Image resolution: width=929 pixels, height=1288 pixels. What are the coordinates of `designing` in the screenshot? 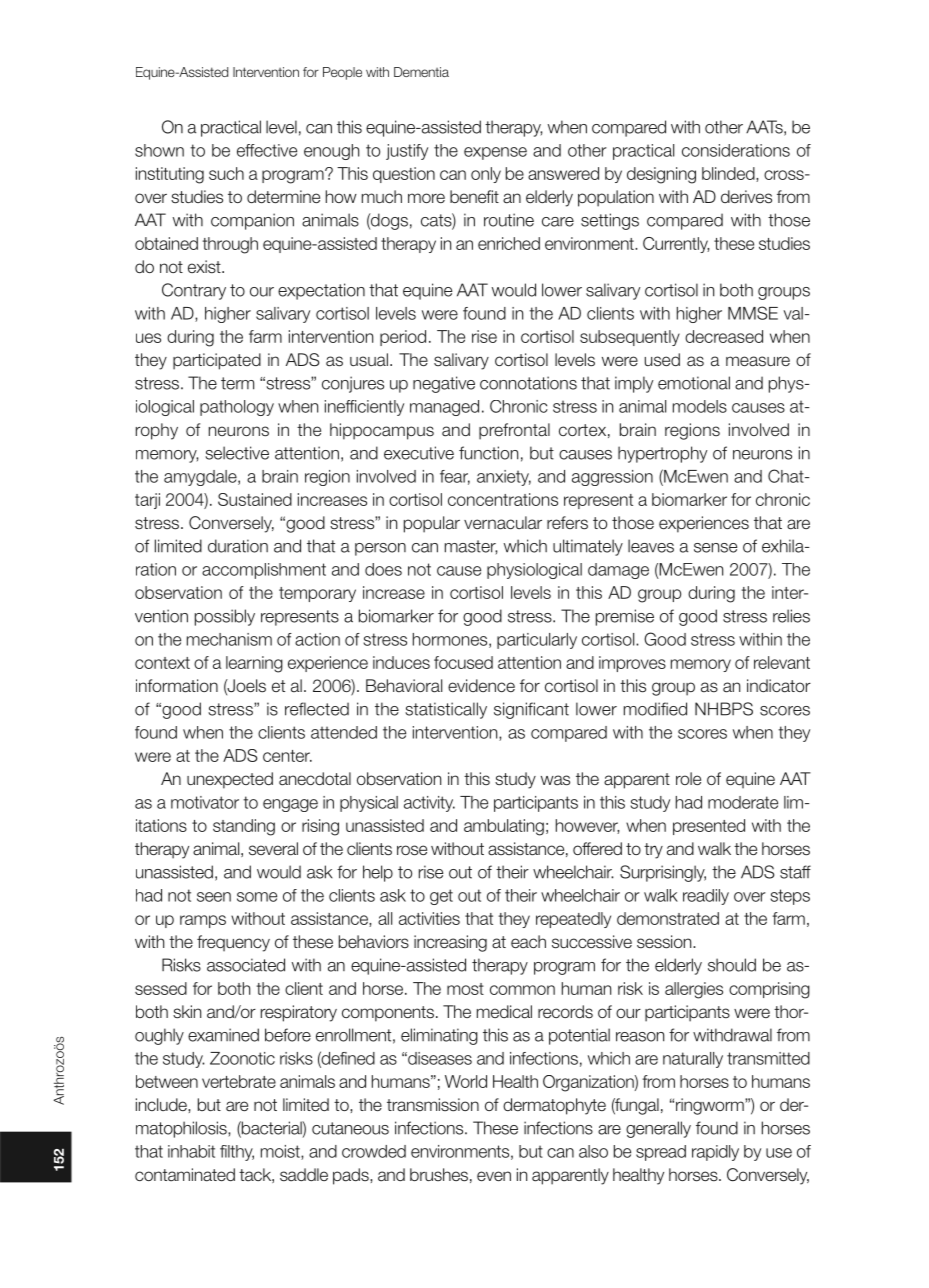 It's located at (661, 175).
